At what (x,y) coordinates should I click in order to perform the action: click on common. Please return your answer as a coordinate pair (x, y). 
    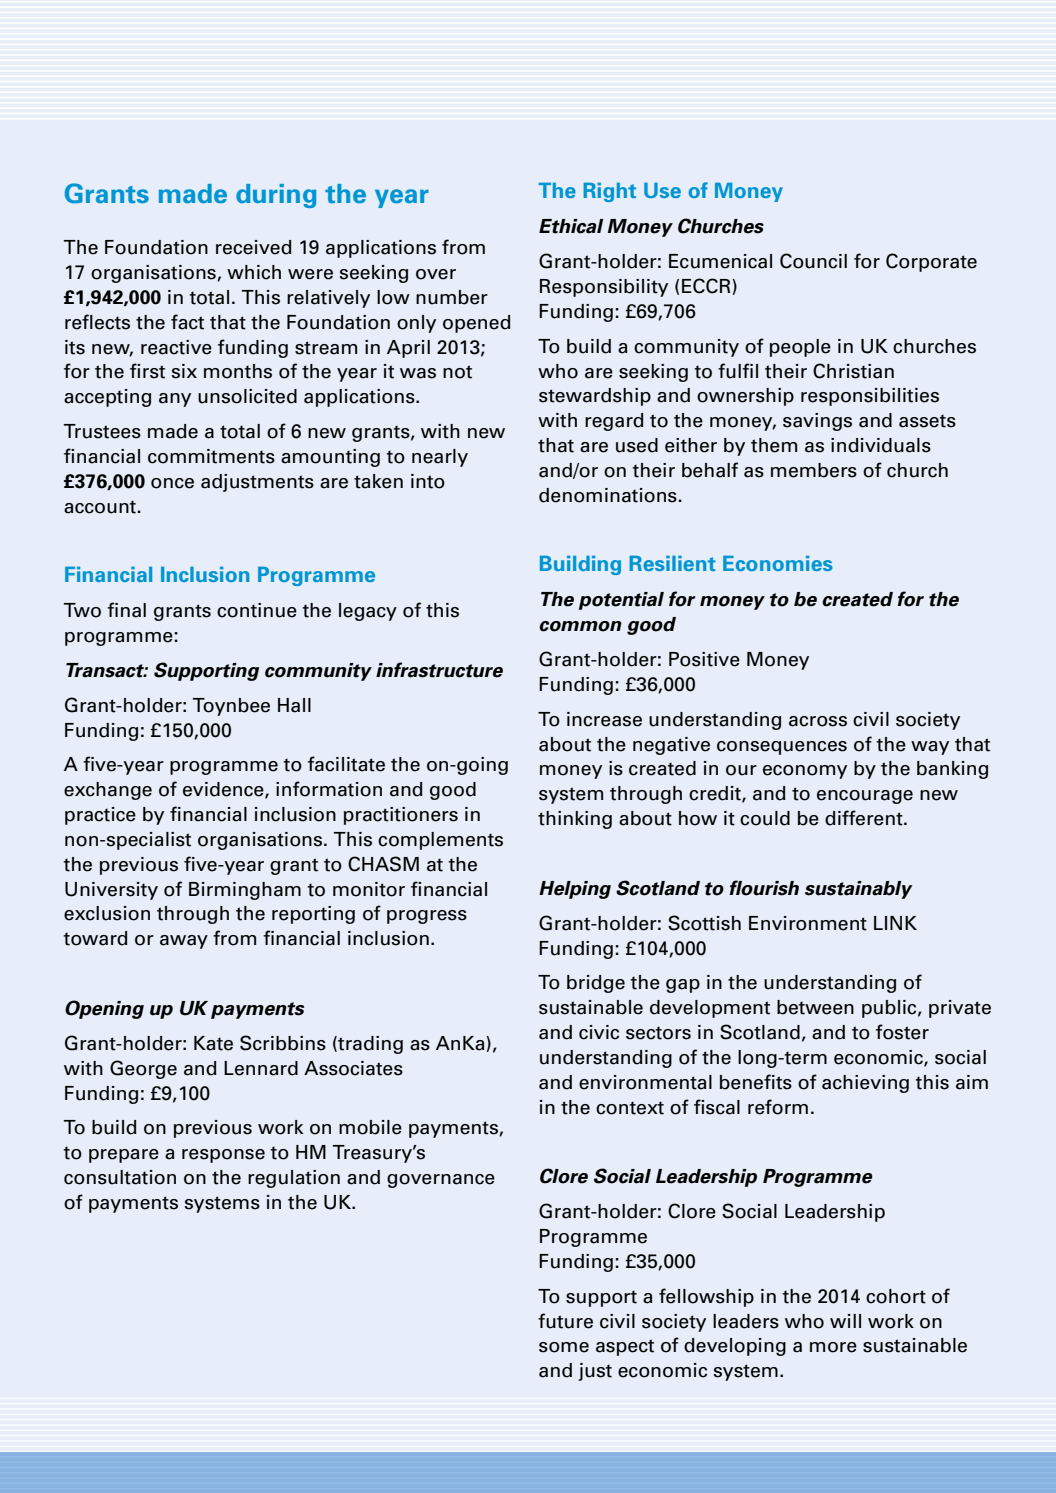
    Looking at the image, I should click on (580, 626).
